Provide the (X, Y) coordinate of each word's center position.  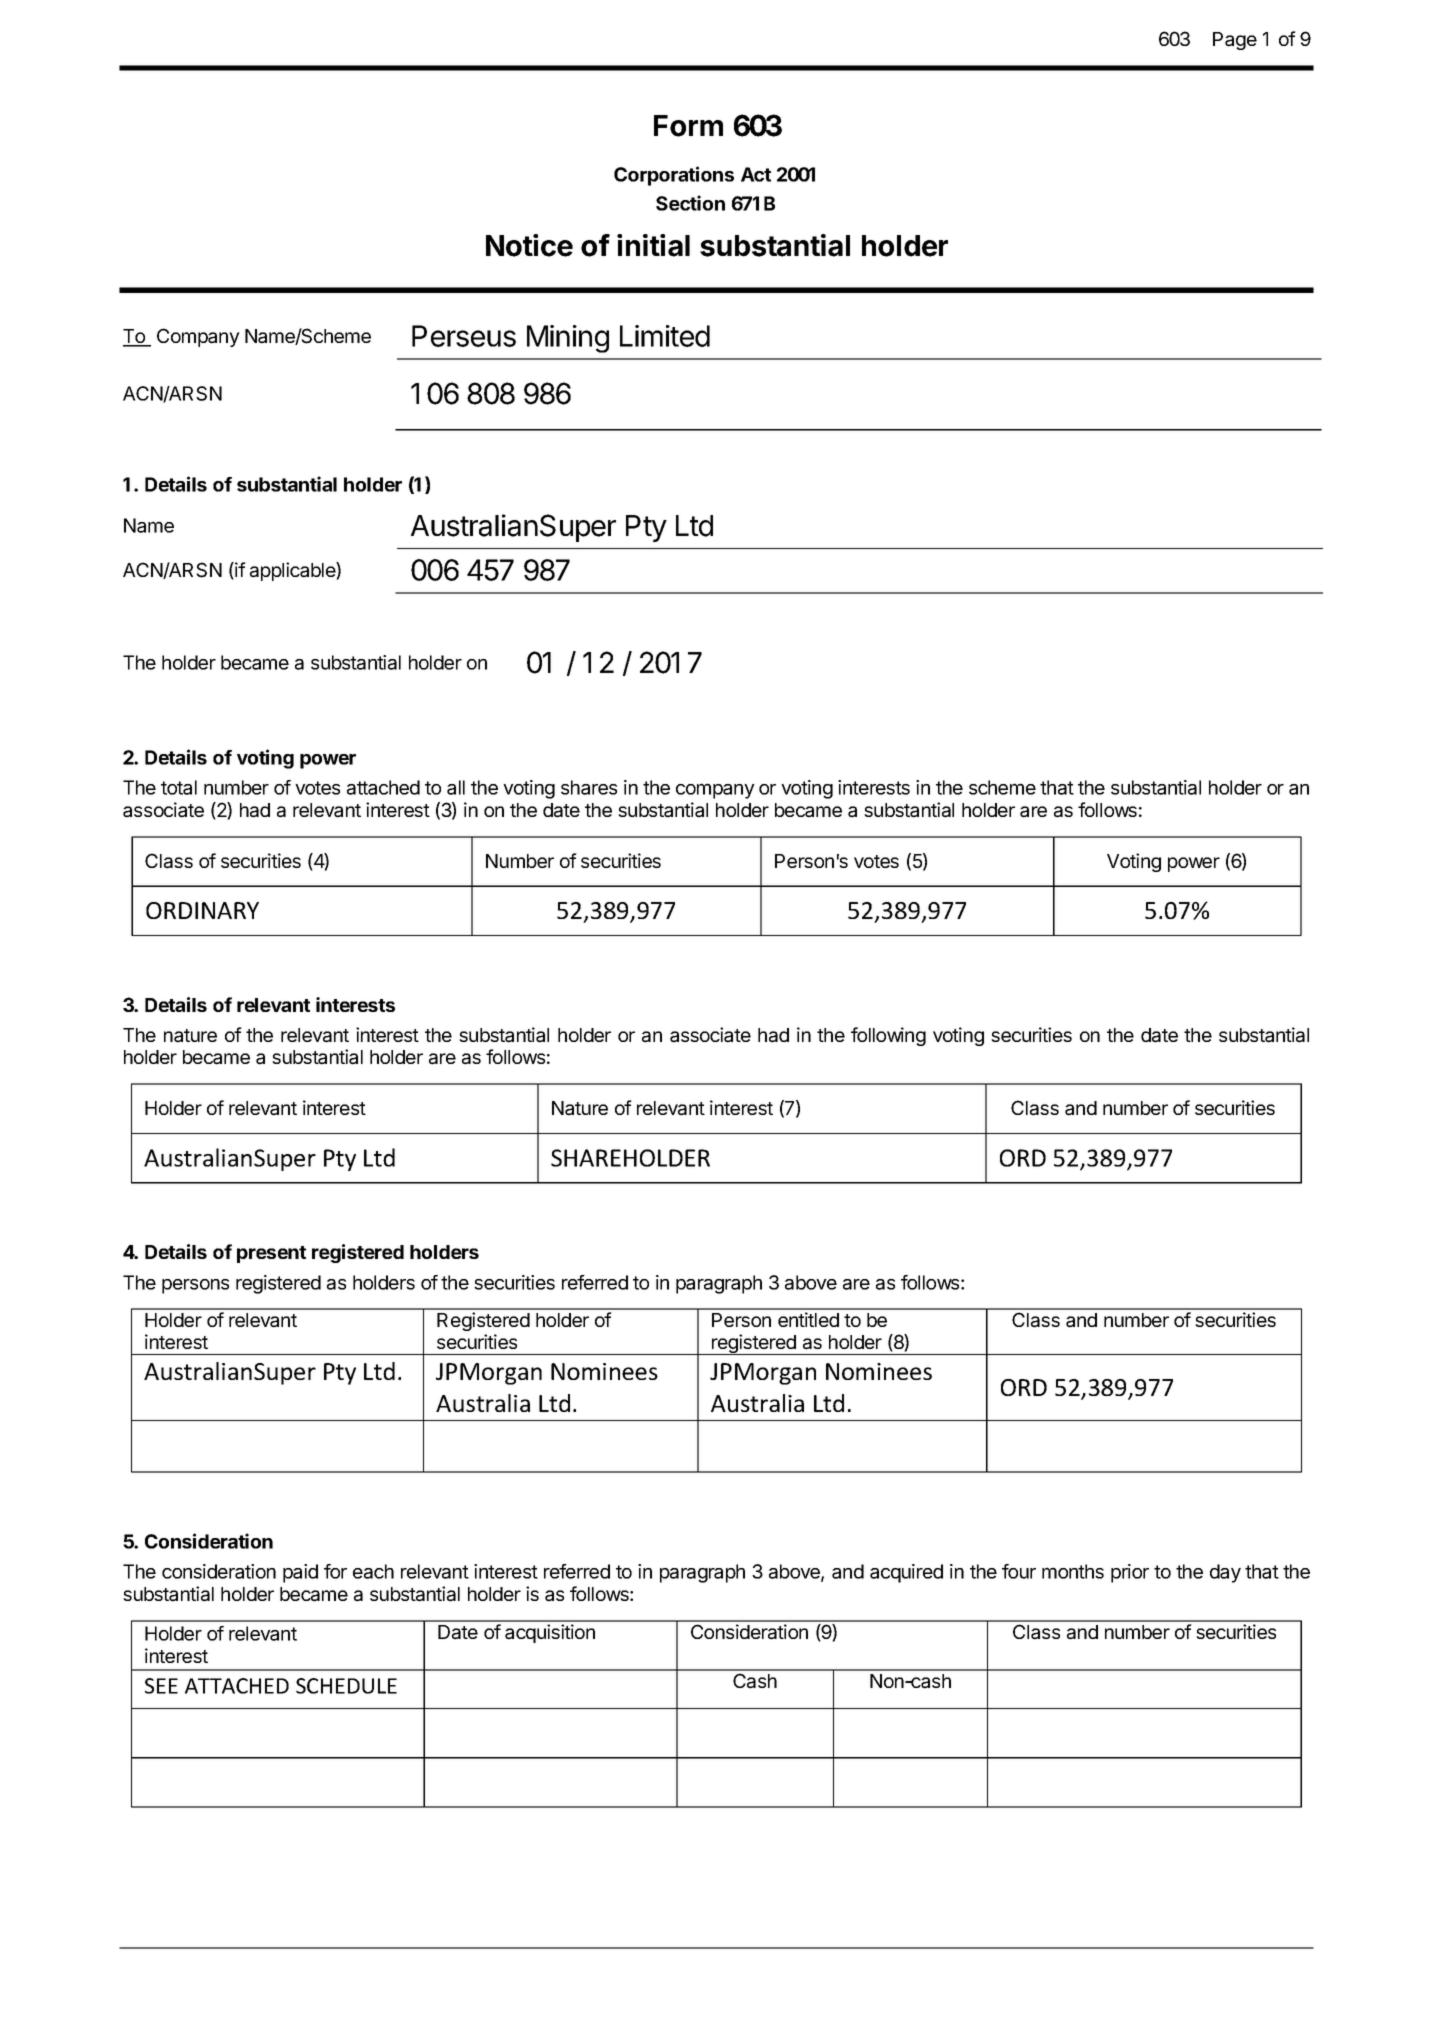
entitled (808, 1319)
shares (589, 787)
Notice (529, 245)
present (271, 1254)
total (179, 787)
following (888, 1036)
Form (688, 126)
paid (300, 1573)
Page (1235, 41)
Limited (665, 336)
